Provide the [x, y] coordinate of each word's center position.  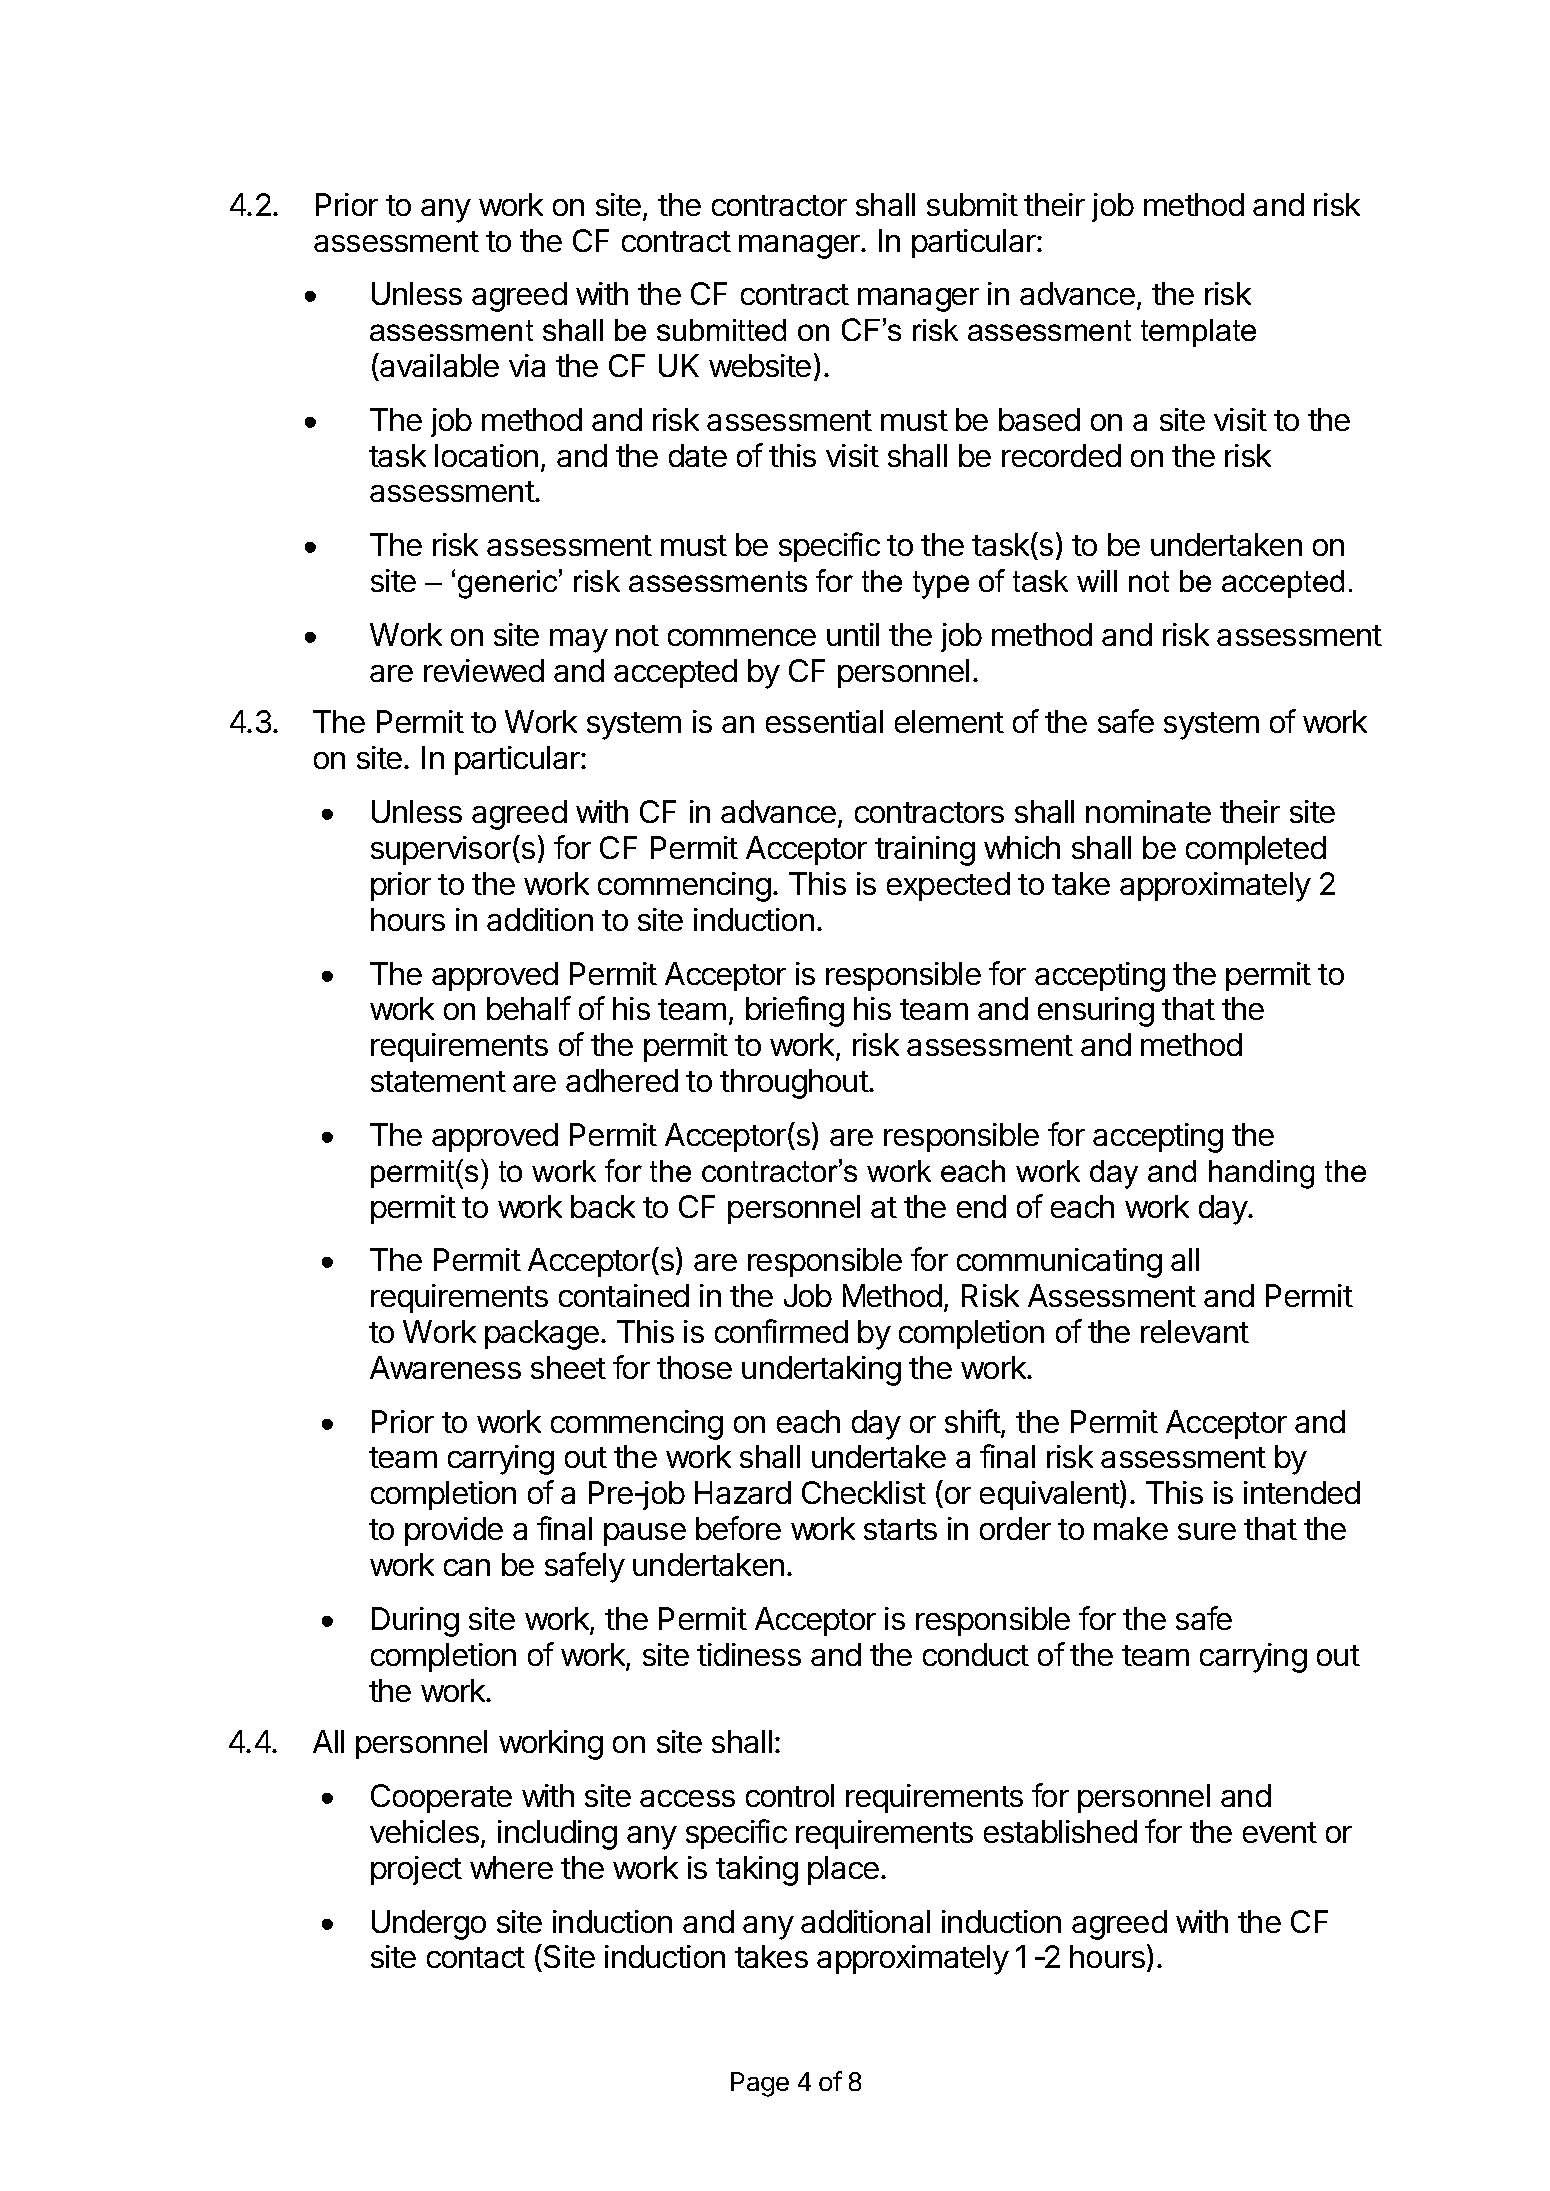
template [1198, 333]
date [698, 455]
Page [760, 2084]
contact [476, 1957]
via [527, 365]
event [1280, 1832]
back [603, 1206]
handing [1261, 1174]
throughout [795, 1084]
